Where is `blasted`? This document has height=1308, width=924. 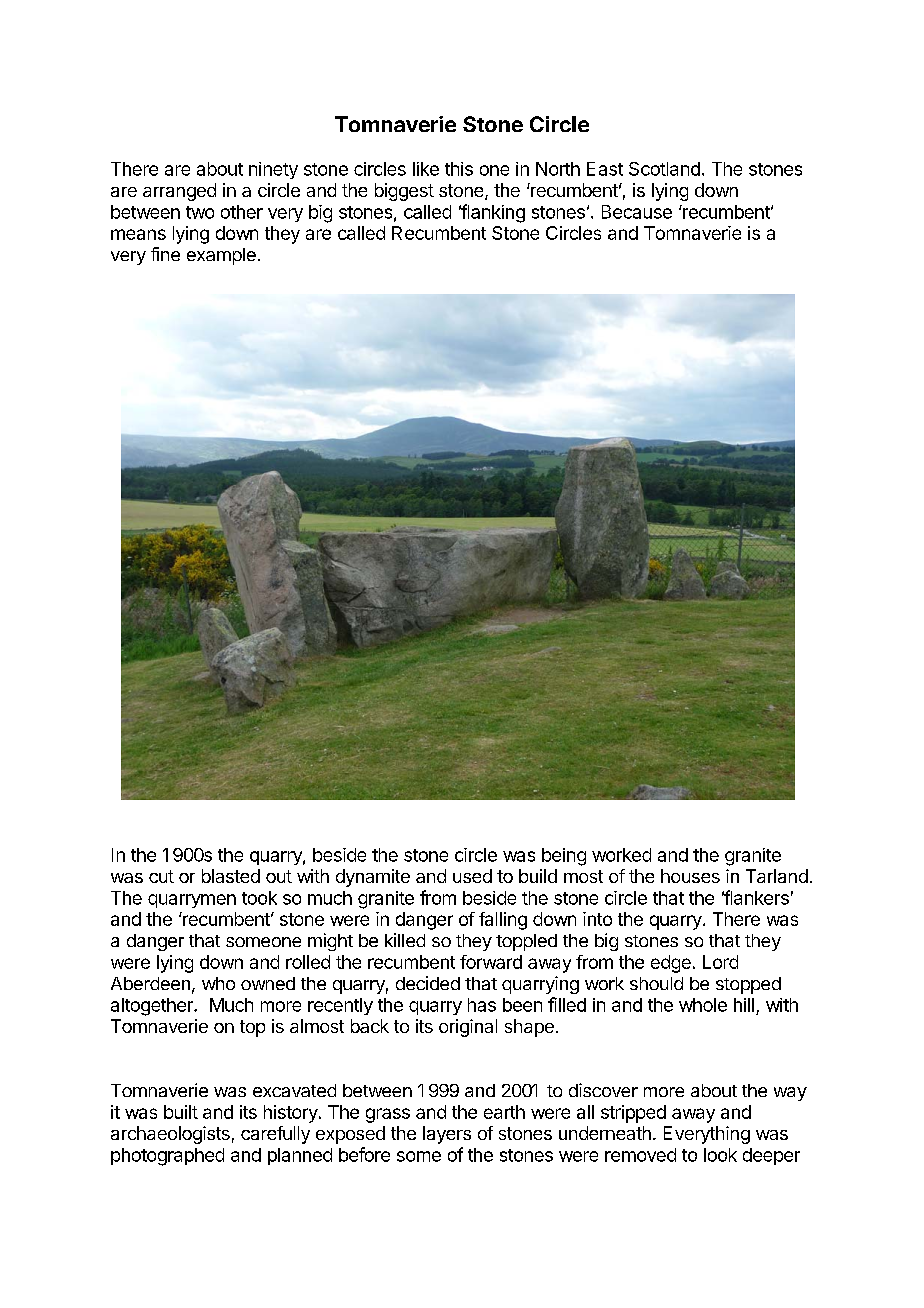
blasted is located at coordinates (231, 876).
